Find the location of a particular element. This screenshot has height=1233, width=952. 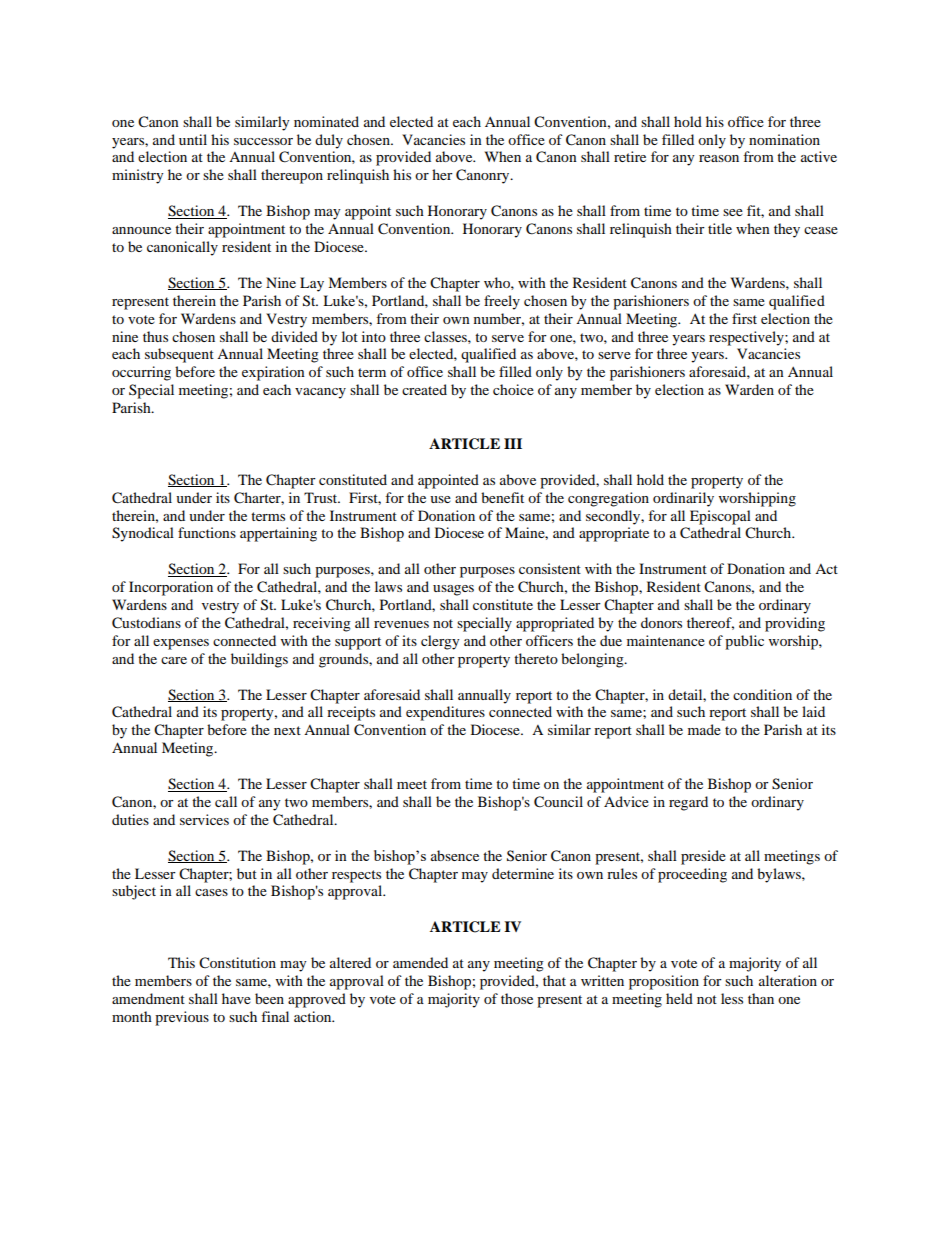

have is located at coordinates (236, 998).
